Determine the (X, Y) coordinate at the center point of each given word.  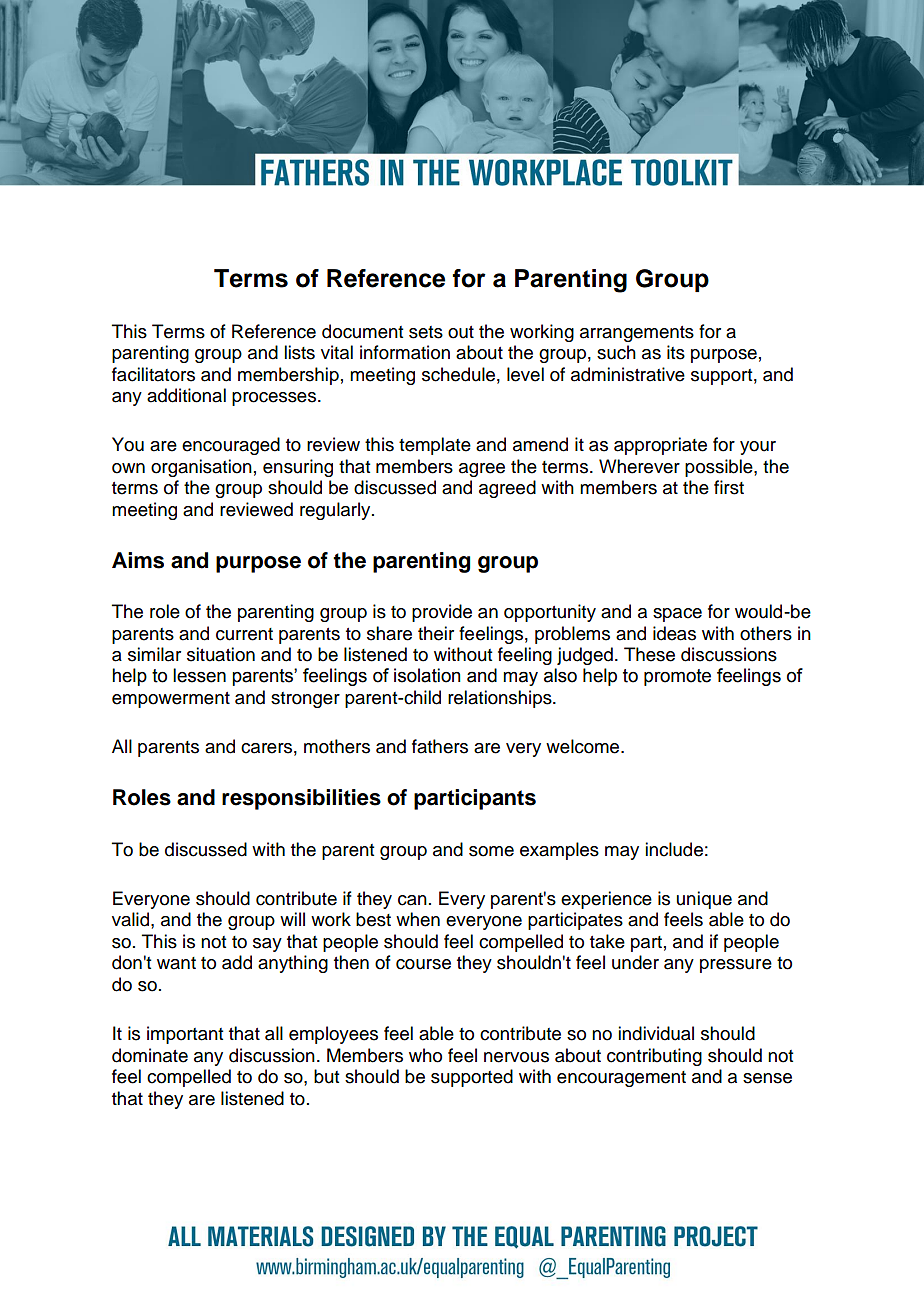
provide (442, 613)
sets (426, 332)
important (185, 1035)
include (674, 849)
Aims (138, 560)
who (425, 1055)
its (676, 352)
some (491, 851)
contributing (654, 1057)
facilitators (153, 374)
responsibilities (301, 799)
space (677, 615)
